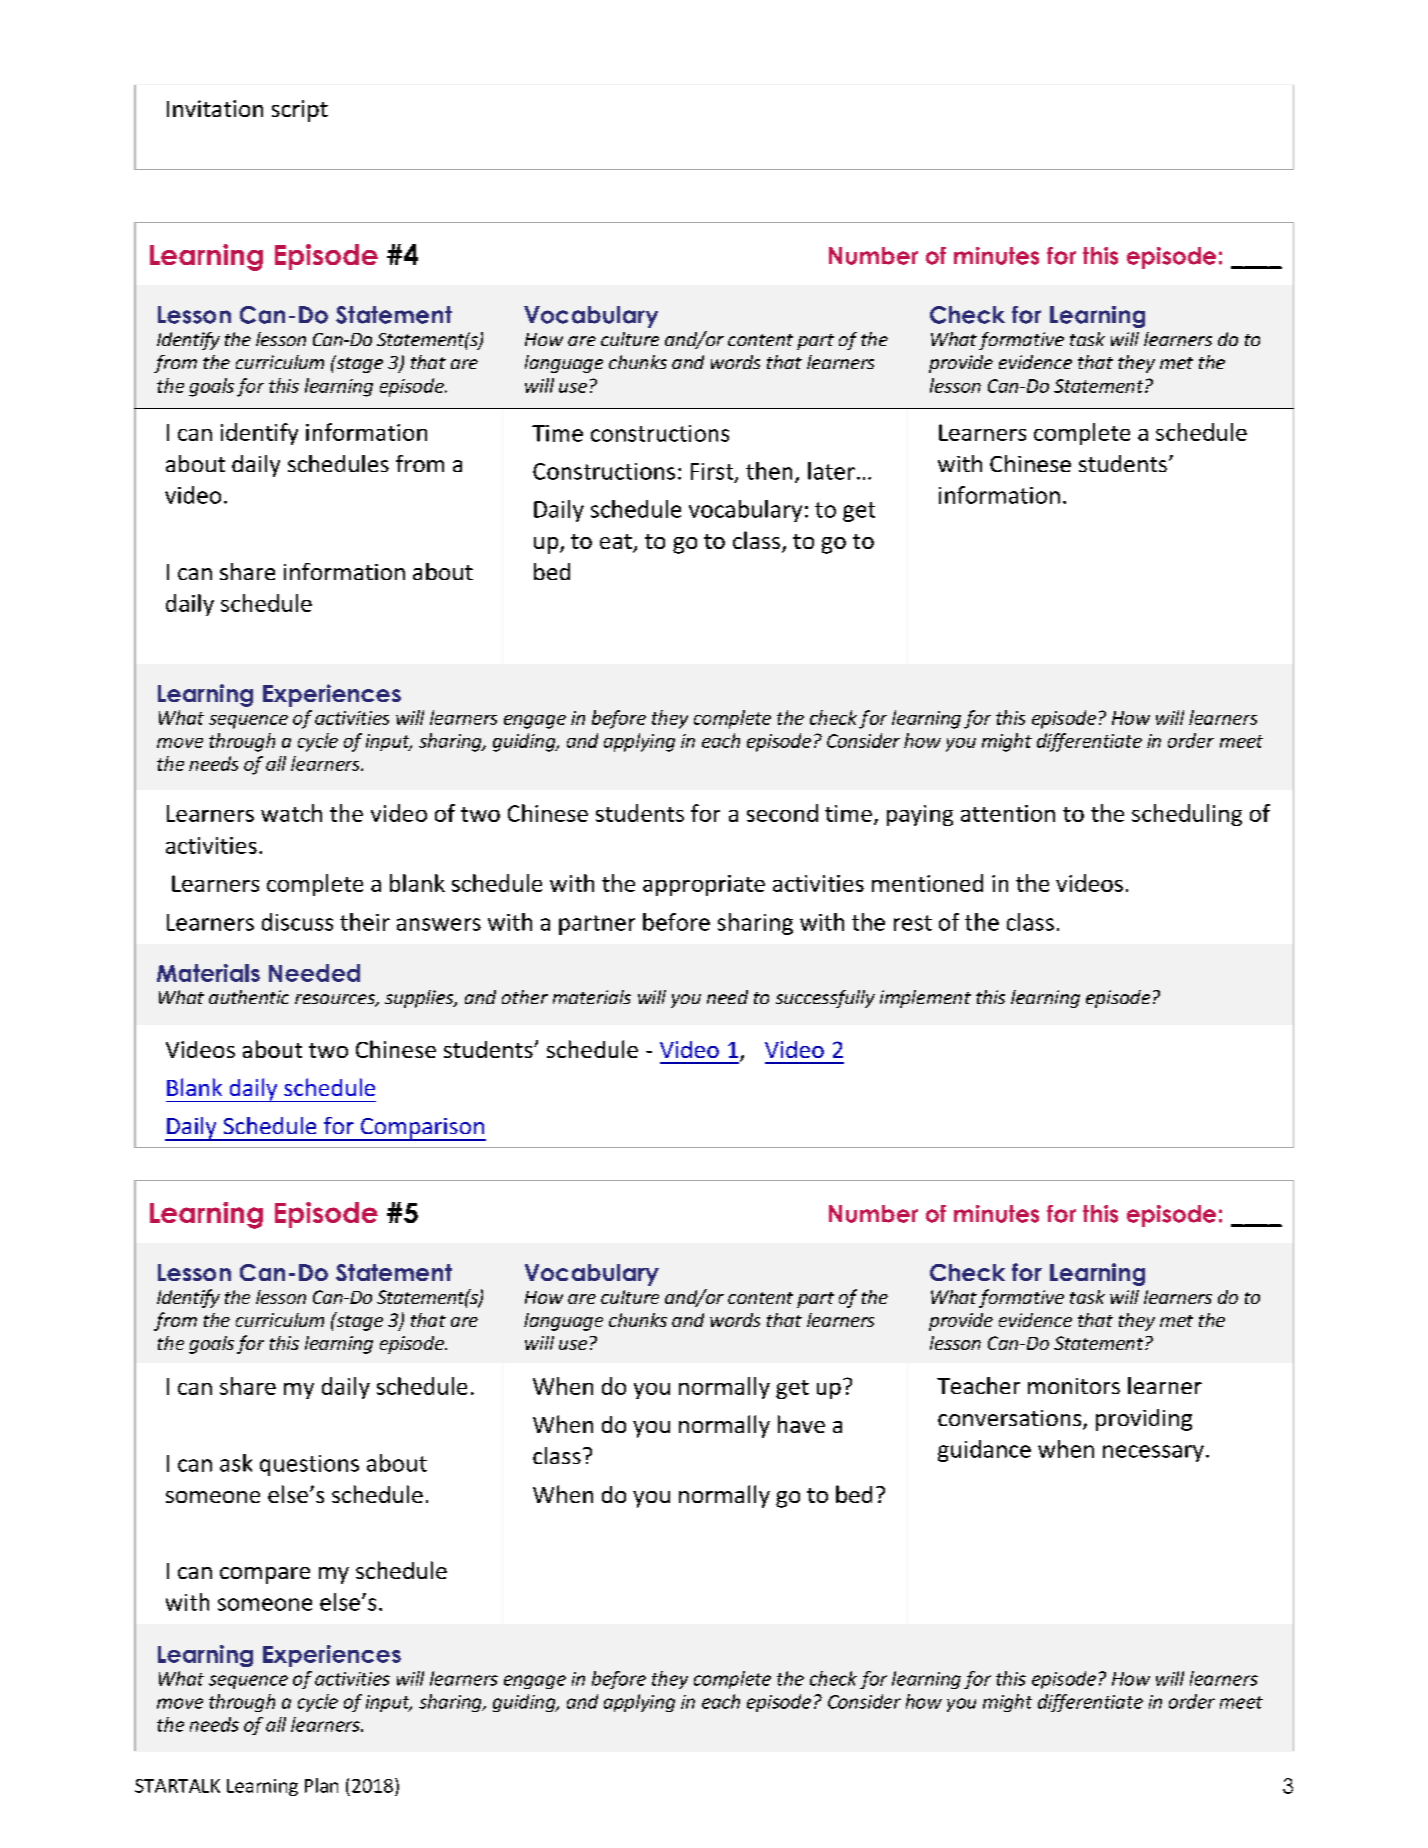 The width and height of the document is (1428, 1848). I want to click on attention, so click(1008, 813).
